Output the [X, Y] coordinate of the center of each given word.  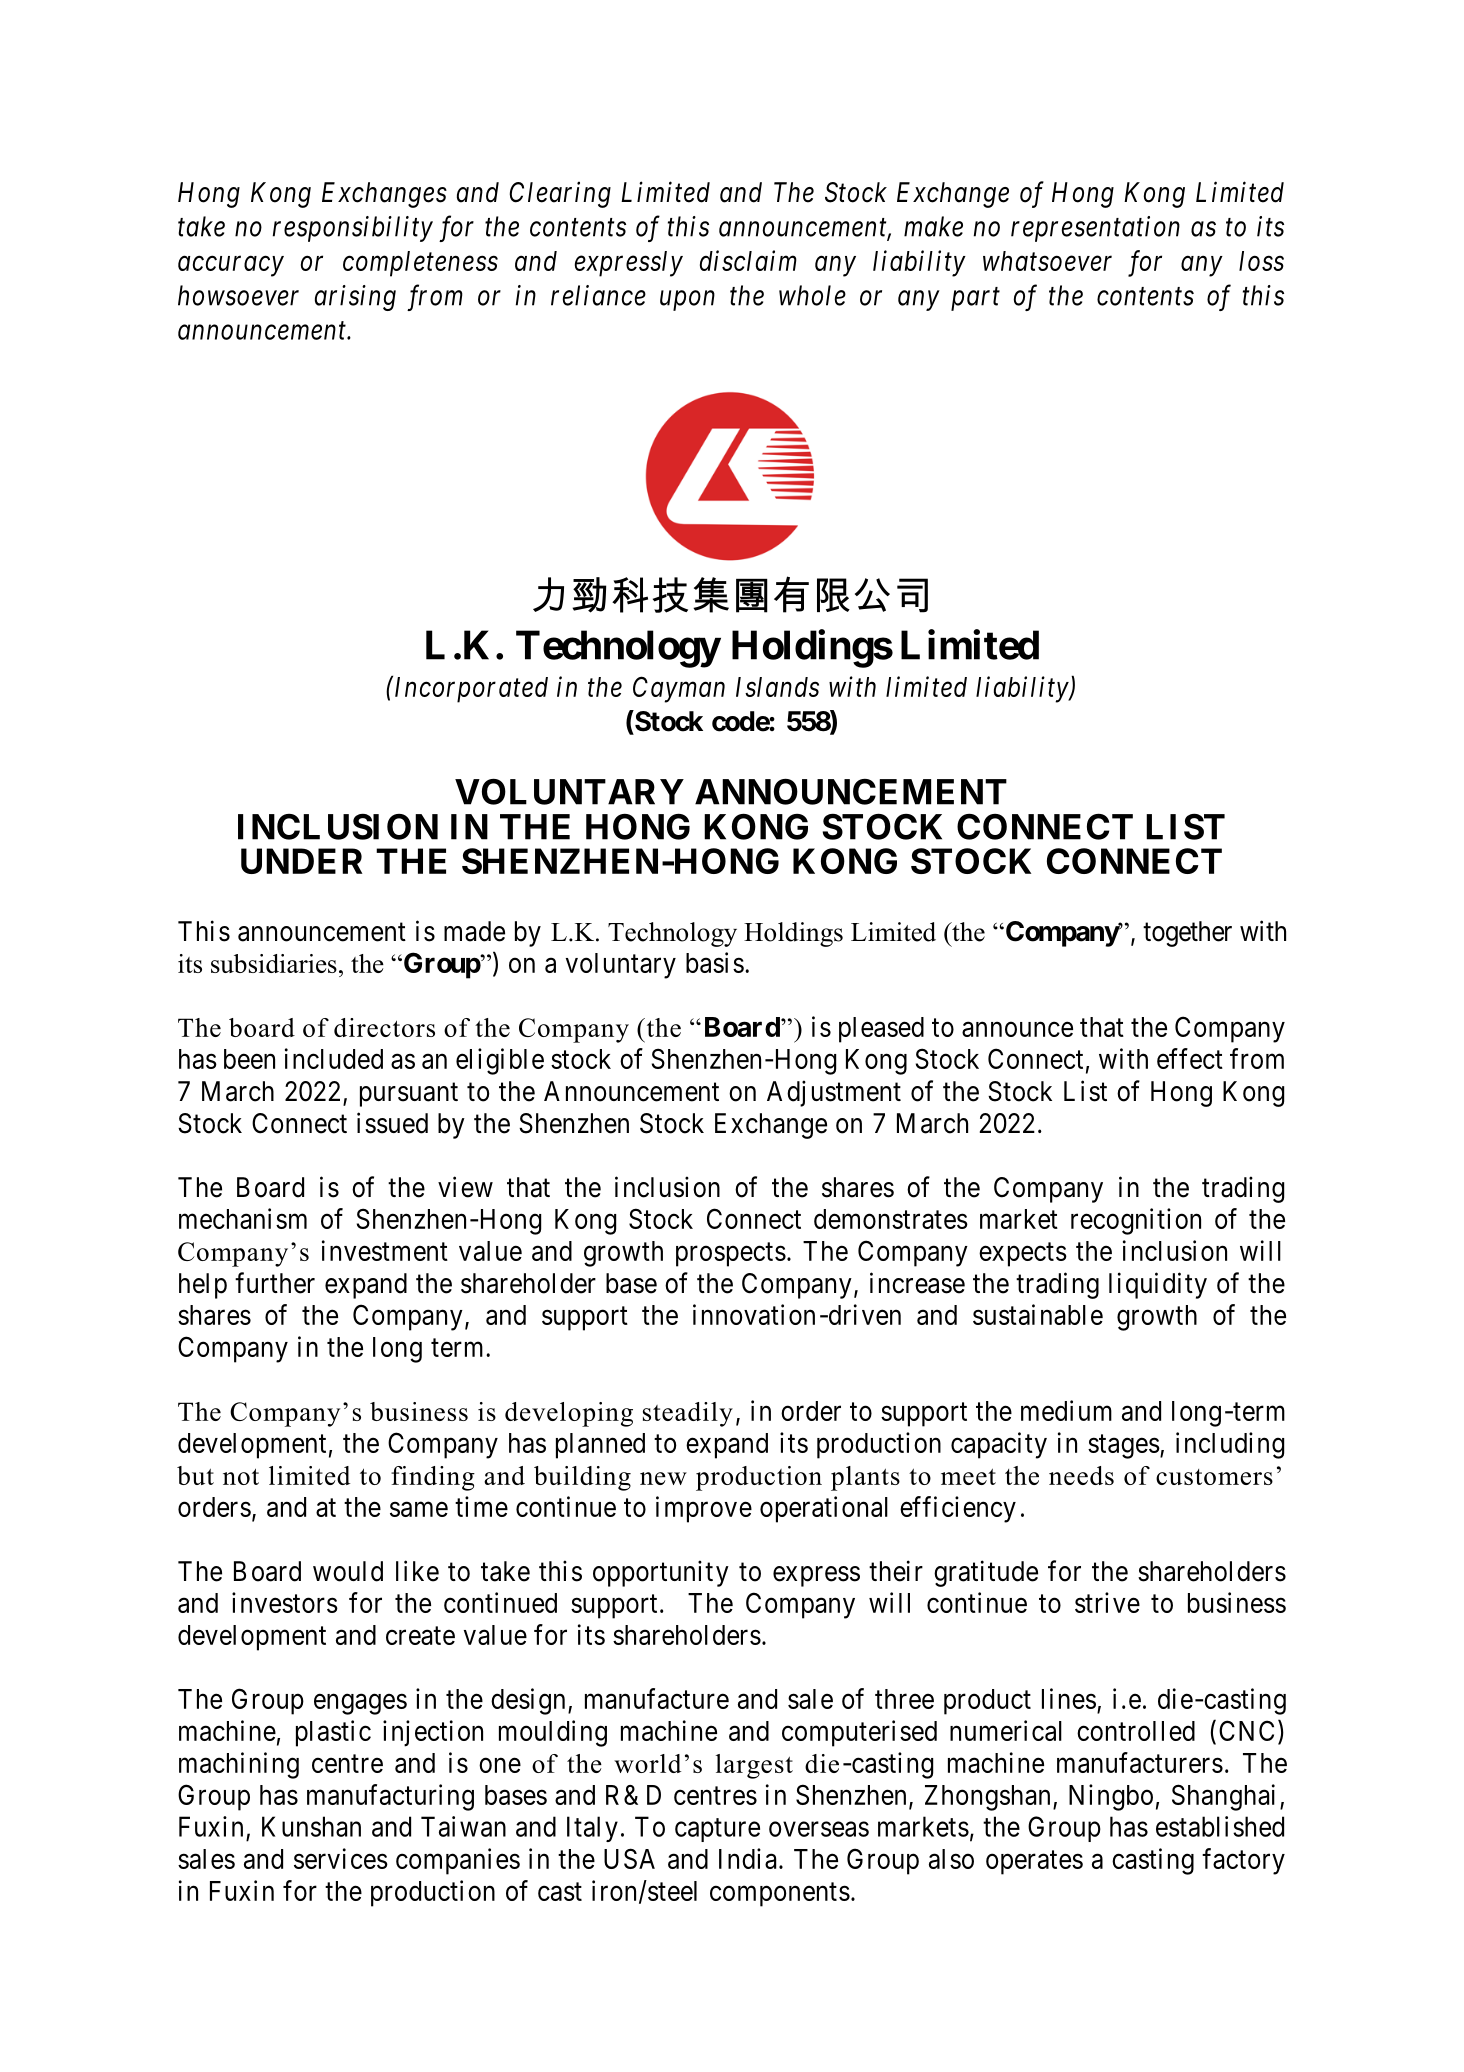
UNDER [302, 861]
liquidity [1158, 1285]
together [1187, 934]
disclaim [748, 260]
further [275, 1283]
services [341, 1858]
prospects [731, 1255]
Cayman [679, 689]
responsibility [353, 229]
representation [1095, 229]
